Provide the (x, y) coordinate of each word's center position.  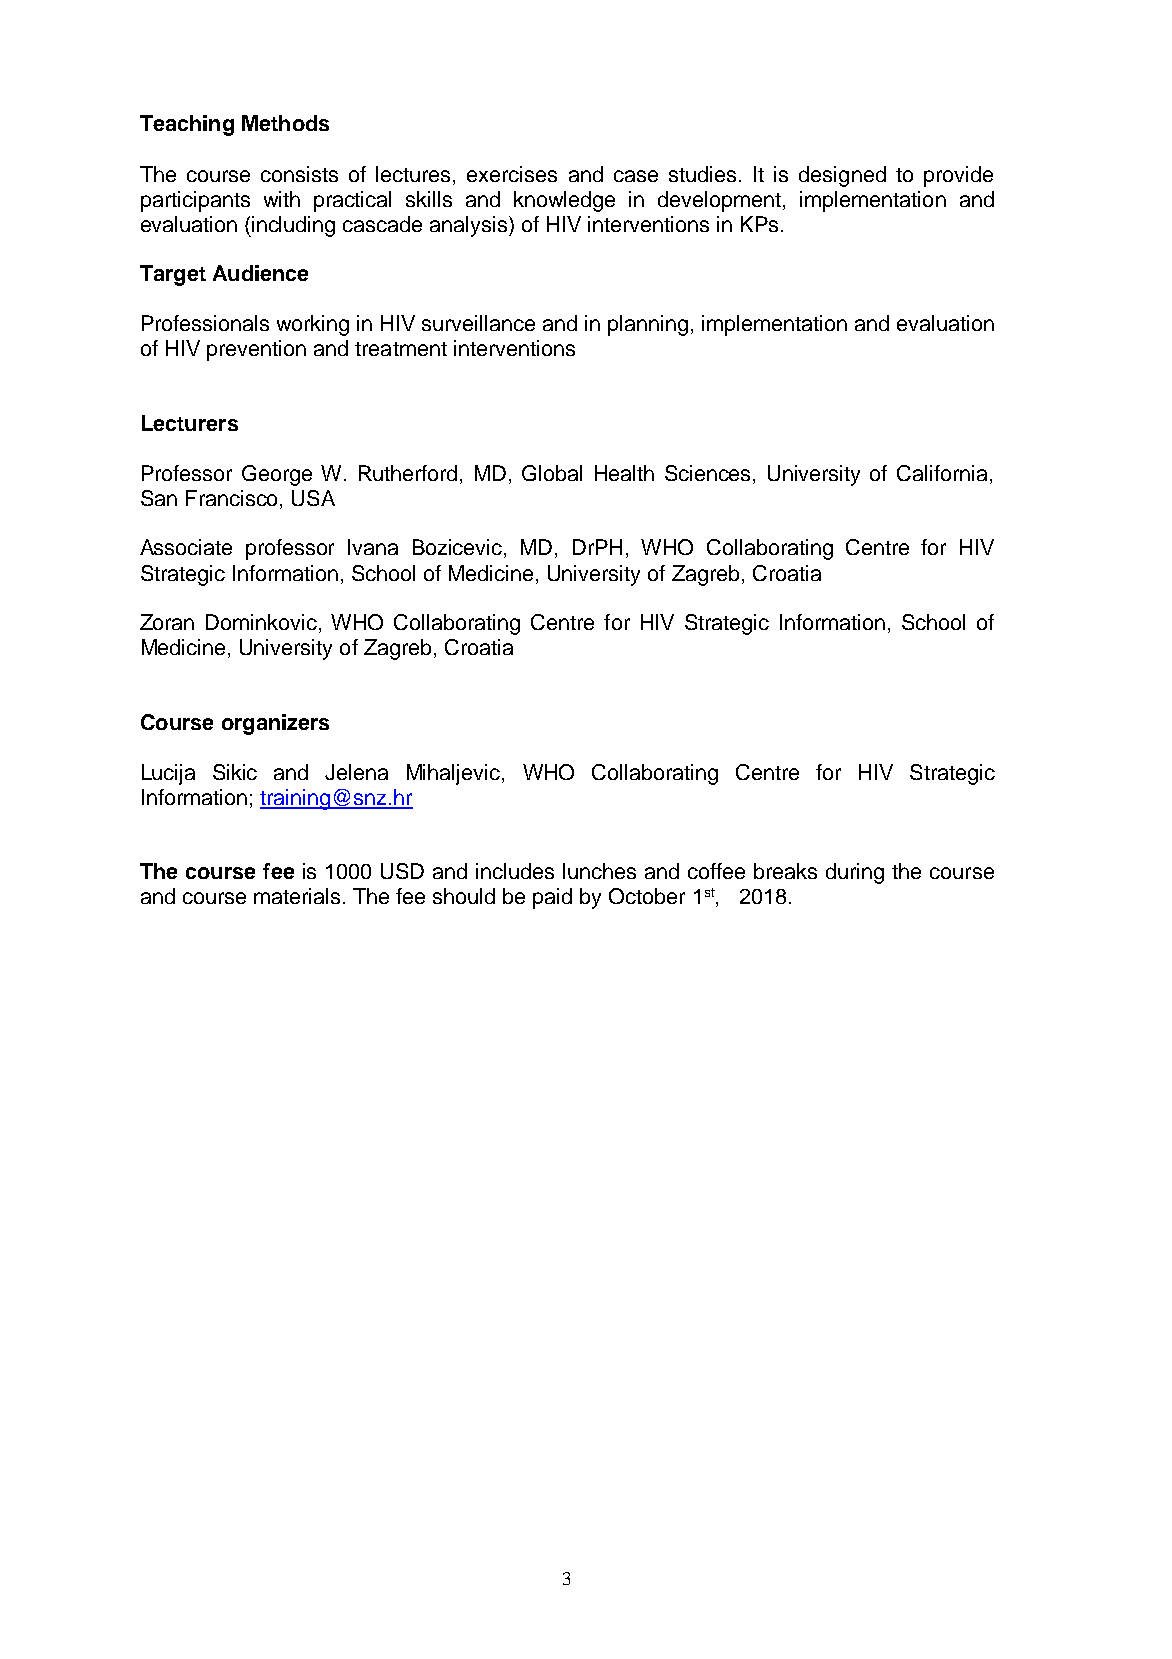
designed (842, 176)
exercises (512, 174)
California (942, 473)
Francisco (231, 498)
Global (552, 473)
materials (297, 896)
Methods (285, 123)
